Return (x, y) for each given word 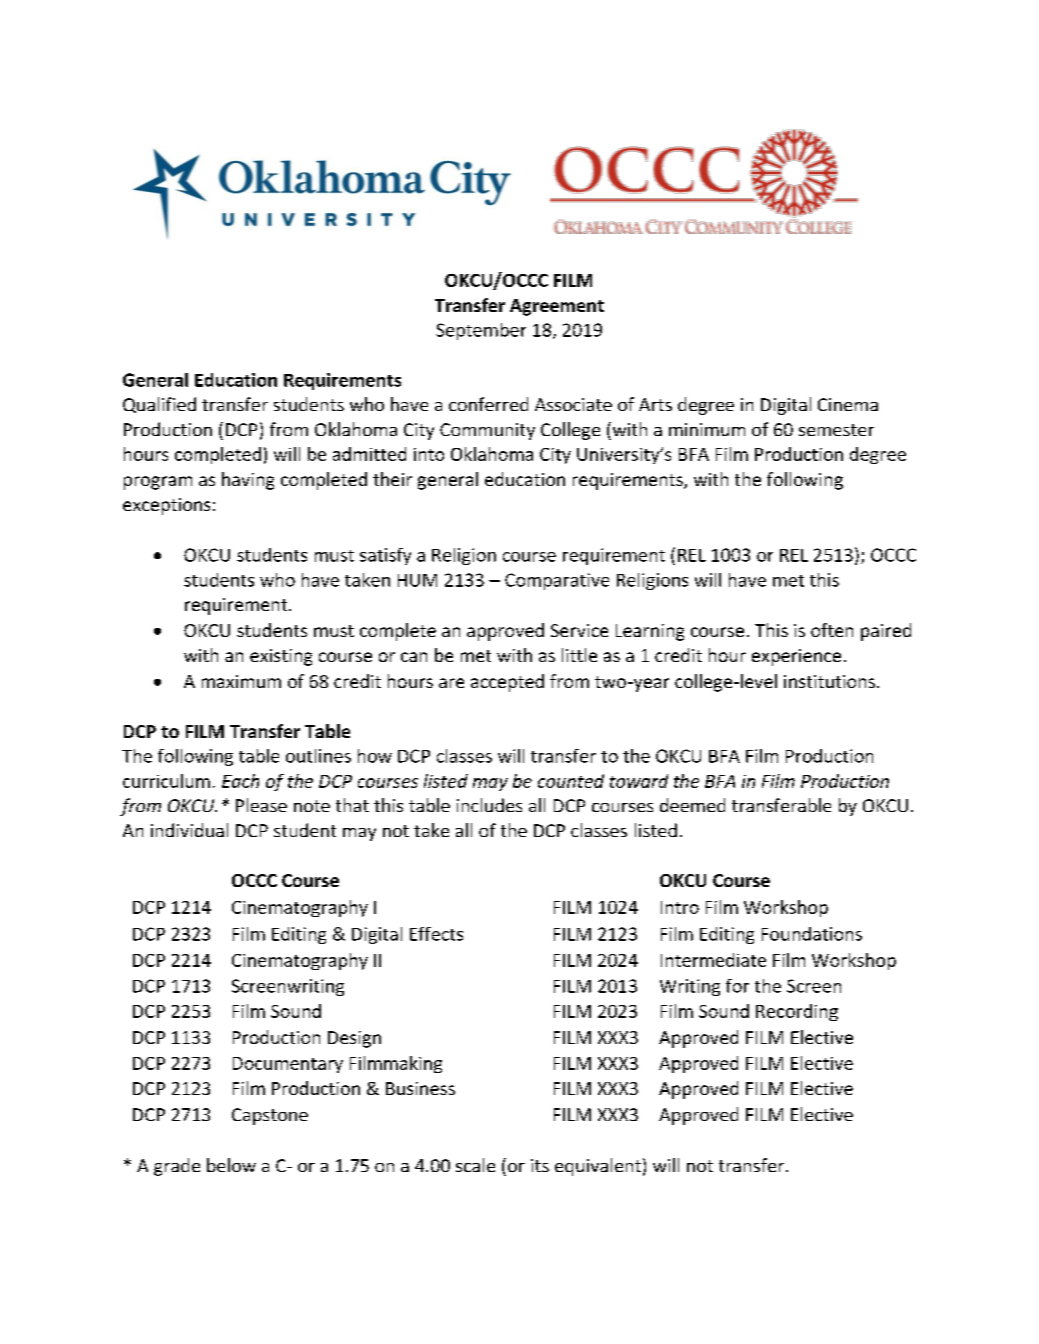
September (481, 331)
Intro (680, 907)
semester (836, 430)
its (540, 1165)
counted (571, 781)
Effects (436, 934)
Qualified (159, 405)
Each (240, 781)
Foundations (812, 934)
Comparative (557, 581)
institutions (829, 681)
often (832, 630)
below (231, 1165)
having (248, 481)
